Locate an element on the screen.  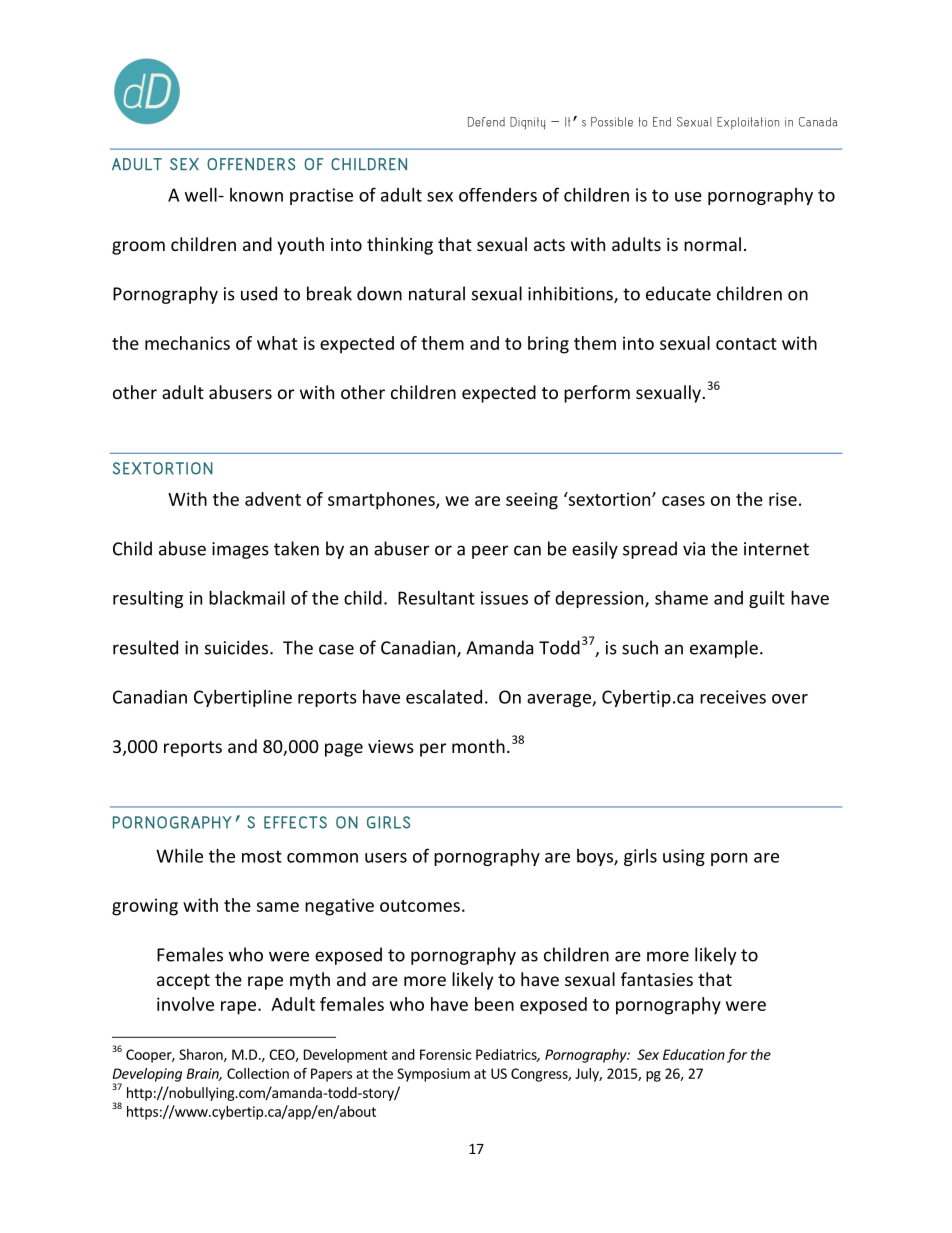
Sharon is located at coordinates (202, 1055).
